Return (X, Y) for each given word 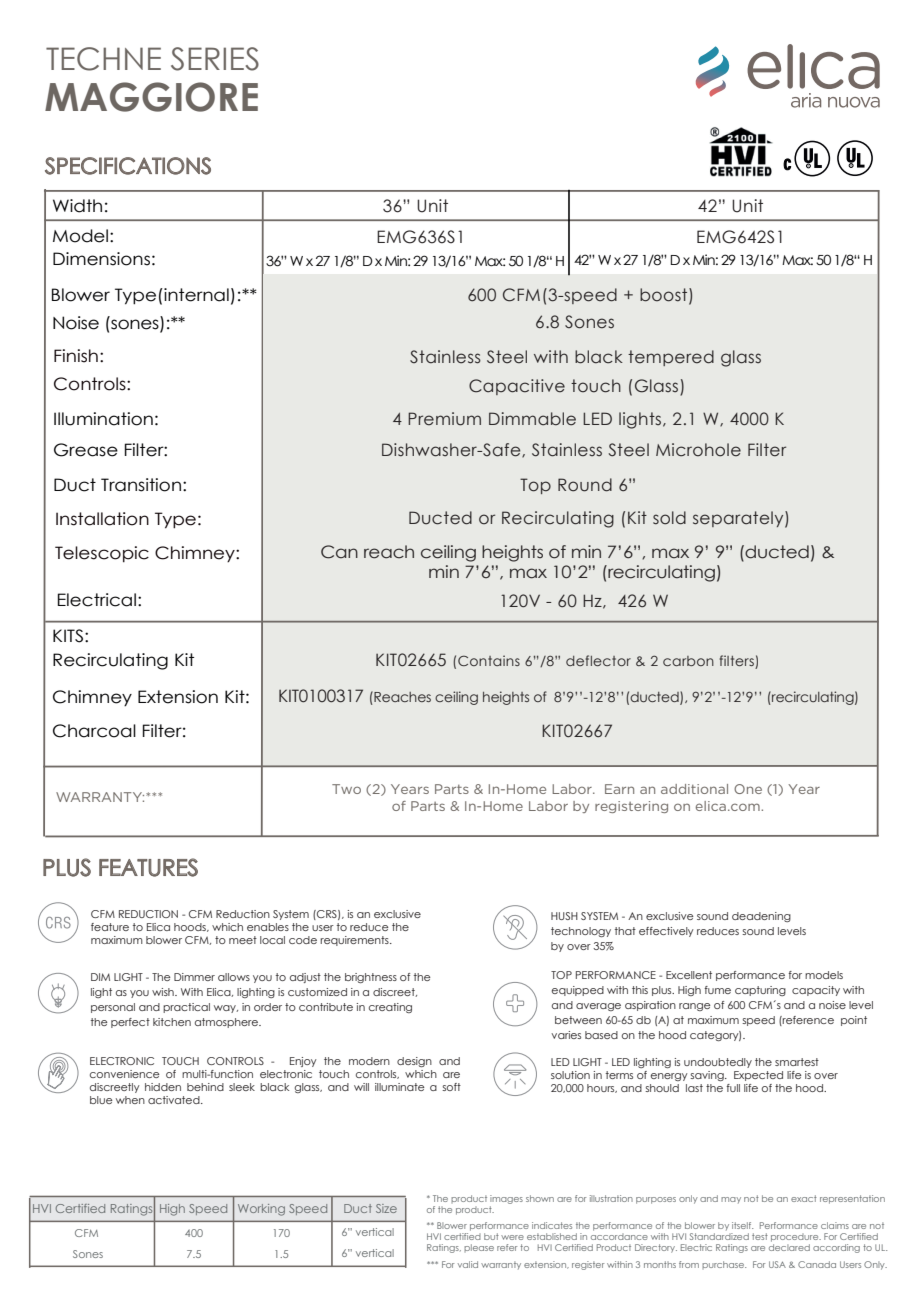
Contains (489, 660)
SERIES (215, 59)
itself (742, 1225)
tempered (671, 358)
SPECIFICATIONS (128, 166)
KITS (68, 636)
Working (261, 1210)
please (479, 1248)
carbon (688, 661)
